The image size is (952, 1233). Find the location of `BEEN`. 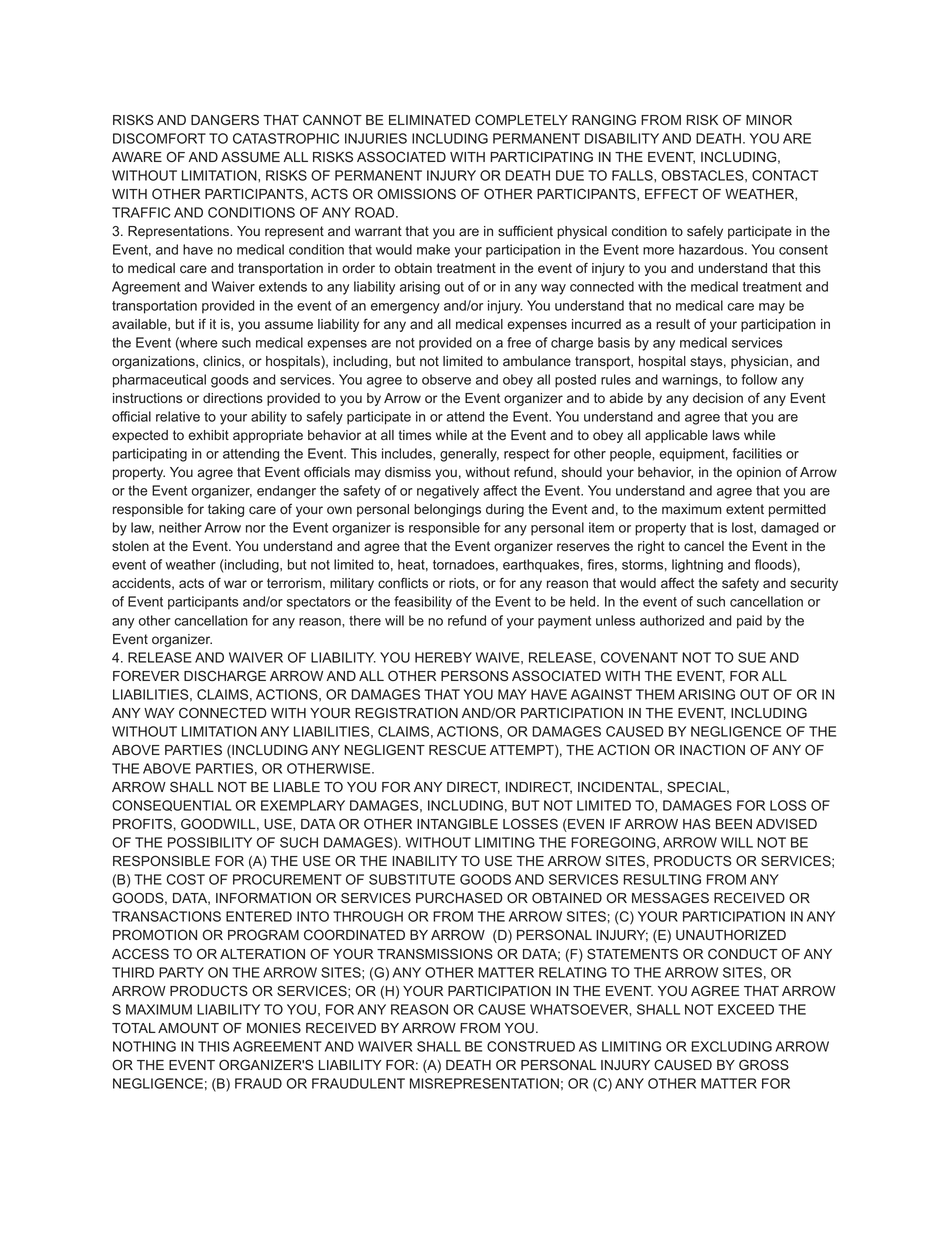

BEEN is located at coordinates (734, 824).
